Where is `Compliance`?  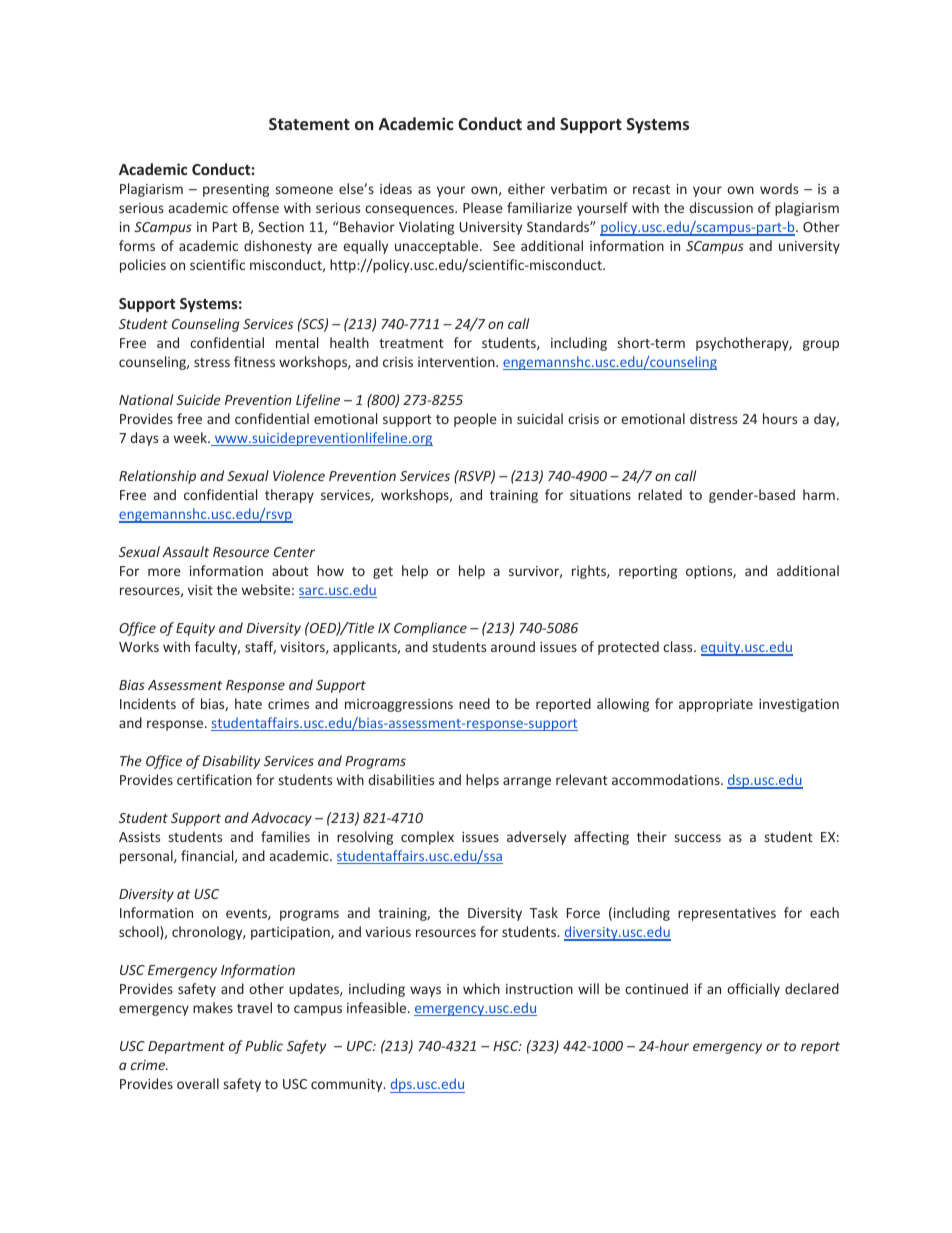 Compliance is located at coordinates (430, 629).
